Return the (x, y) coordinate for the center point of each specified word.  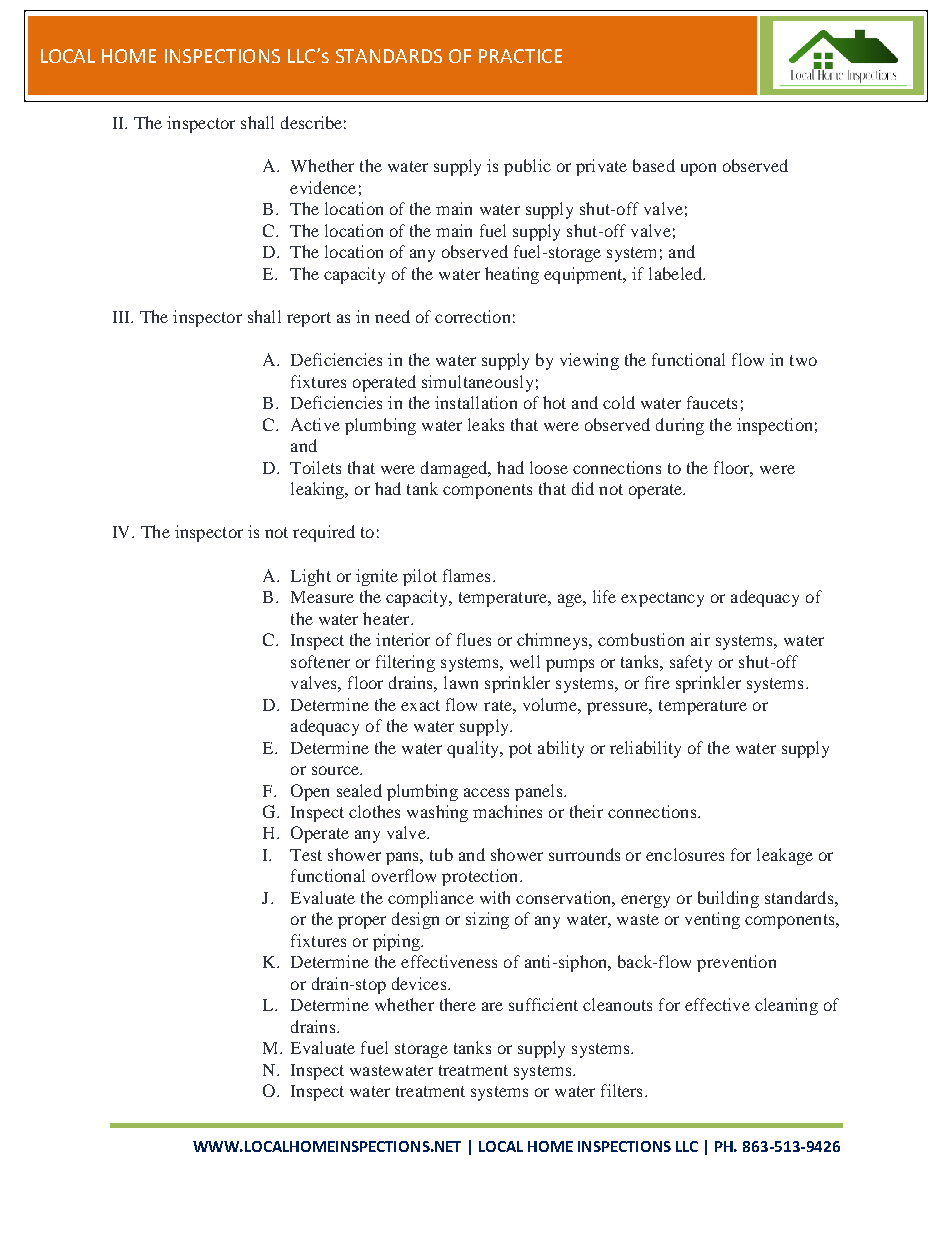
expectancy (662, 599)
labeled (677, 273)
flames (466, 575)
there (458, 1004)
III (123, 317)
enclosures (685, 854)
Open (310, 792)
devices (420, 983)
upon (698, 169)
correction (472, 316)
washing (437, 813)
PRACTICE (520, 56)
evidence (323, 187)
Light (311, 577)
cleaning (786, 1006)
